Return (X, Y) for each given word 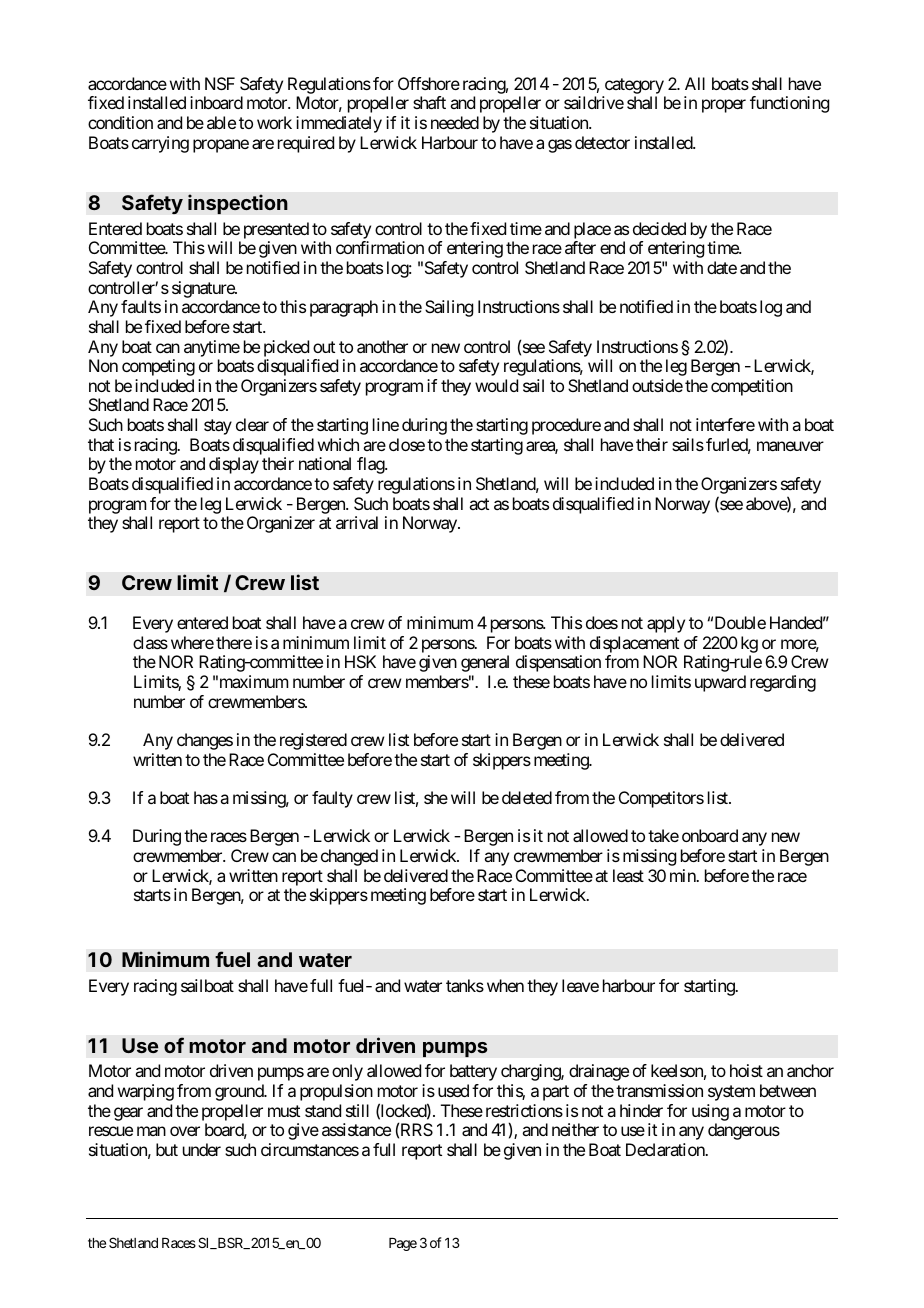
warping (146, 1092)
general (485, 663)
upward (720, 683)
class (150, 642)
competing (158, 367)
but (167, 1149)
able (221, 122)
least (628, 875)
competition (752, 387)
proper (724, 106)
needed (455, 122)
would (496, 385)
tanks (465, 985)
